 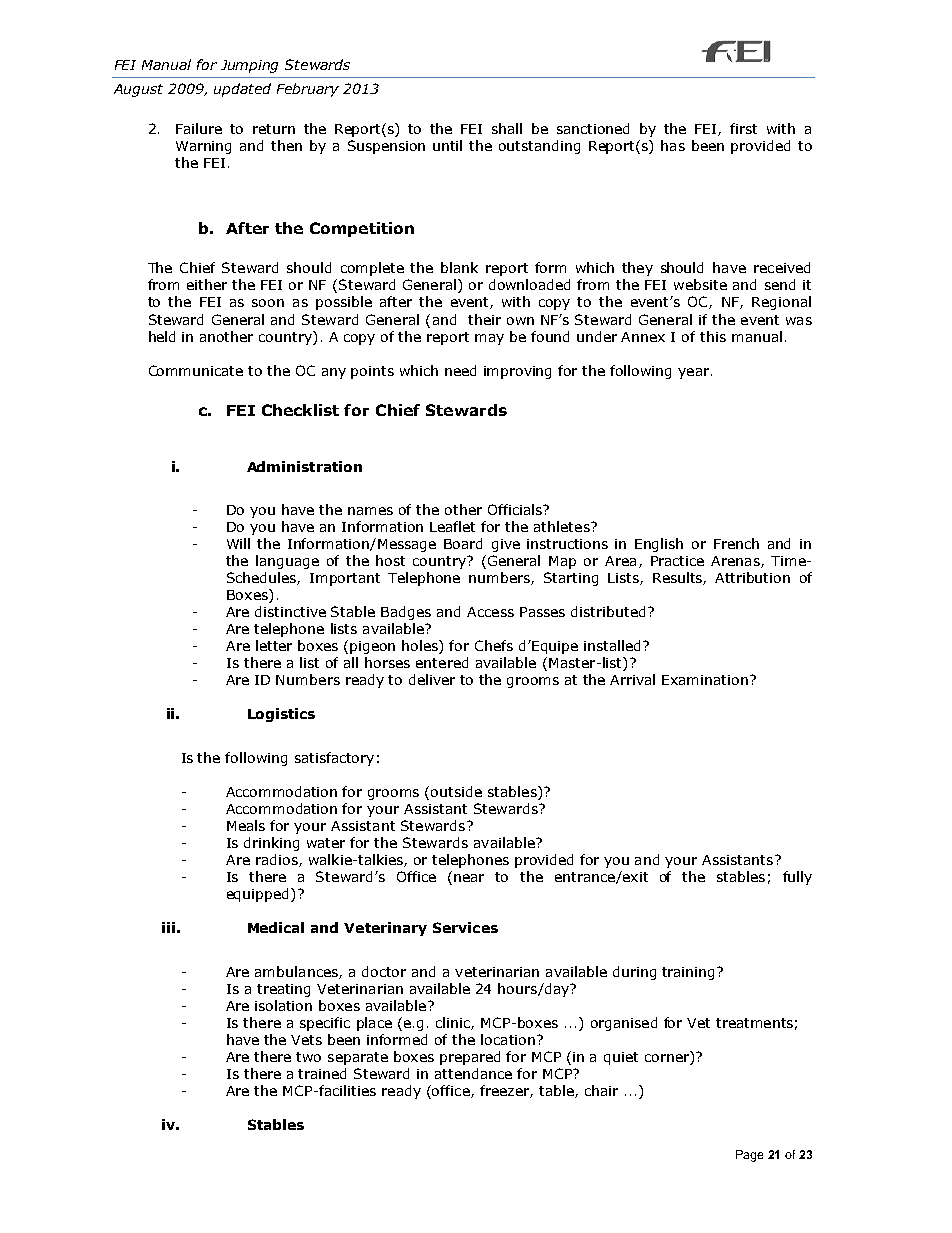 I want to click on letter, so click(x=274, y=645).
